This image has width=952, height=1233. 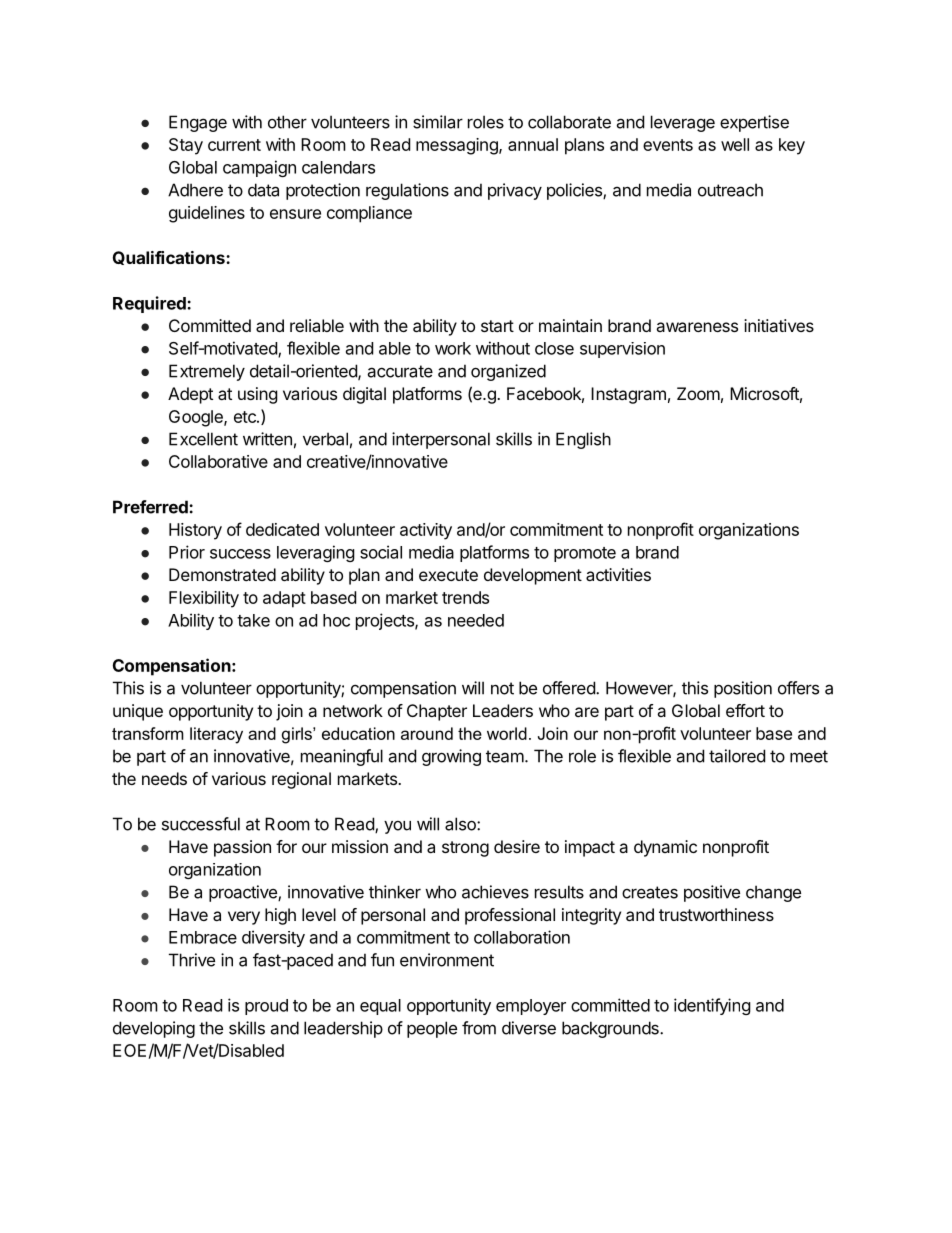 What do you see at coordinates (234, 145) in the image?
I see `current` at bounding box center [234, 145].
